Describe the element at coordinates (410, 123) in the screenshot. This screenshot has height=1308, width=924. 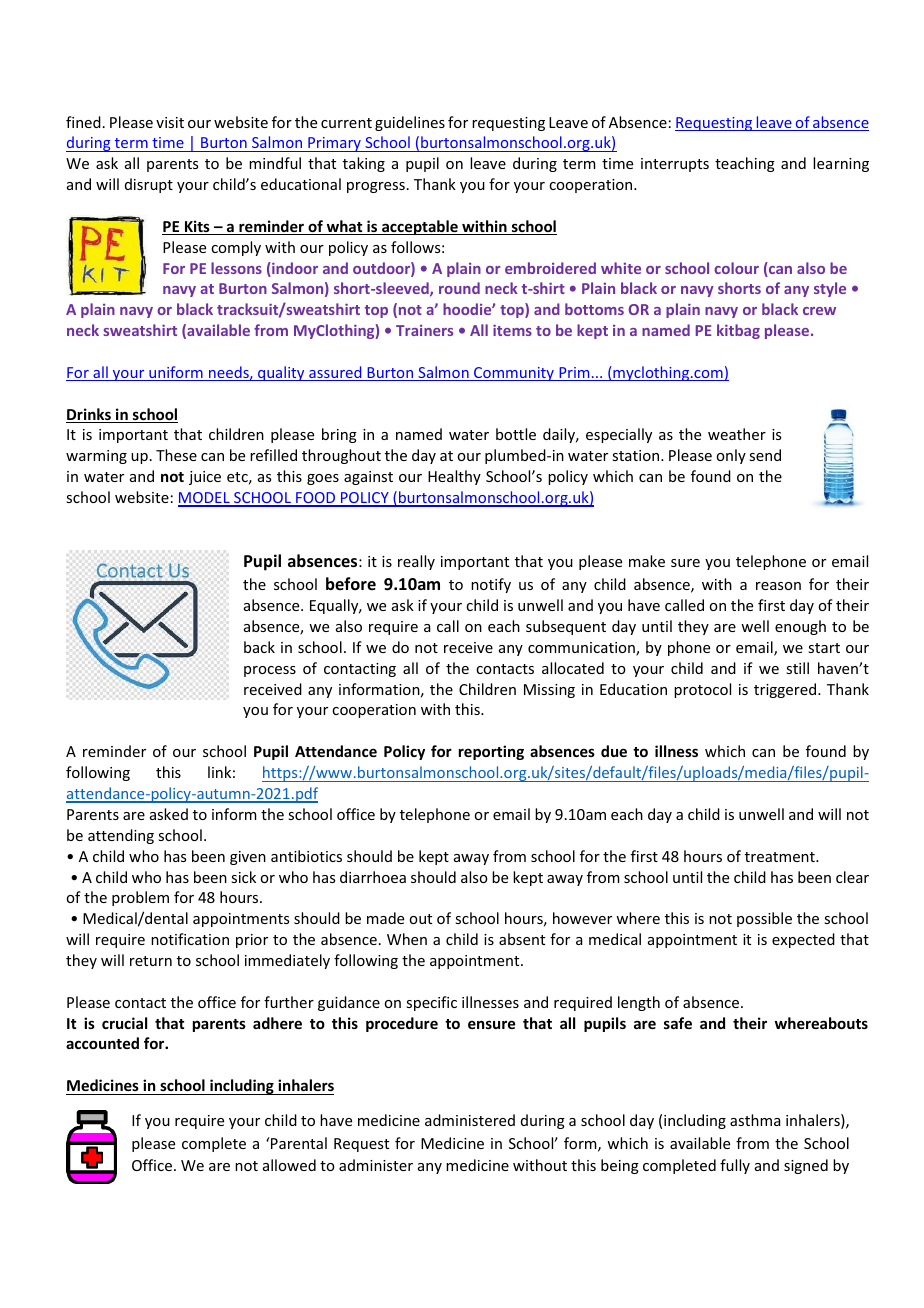
I see `guidelines` at that location.
